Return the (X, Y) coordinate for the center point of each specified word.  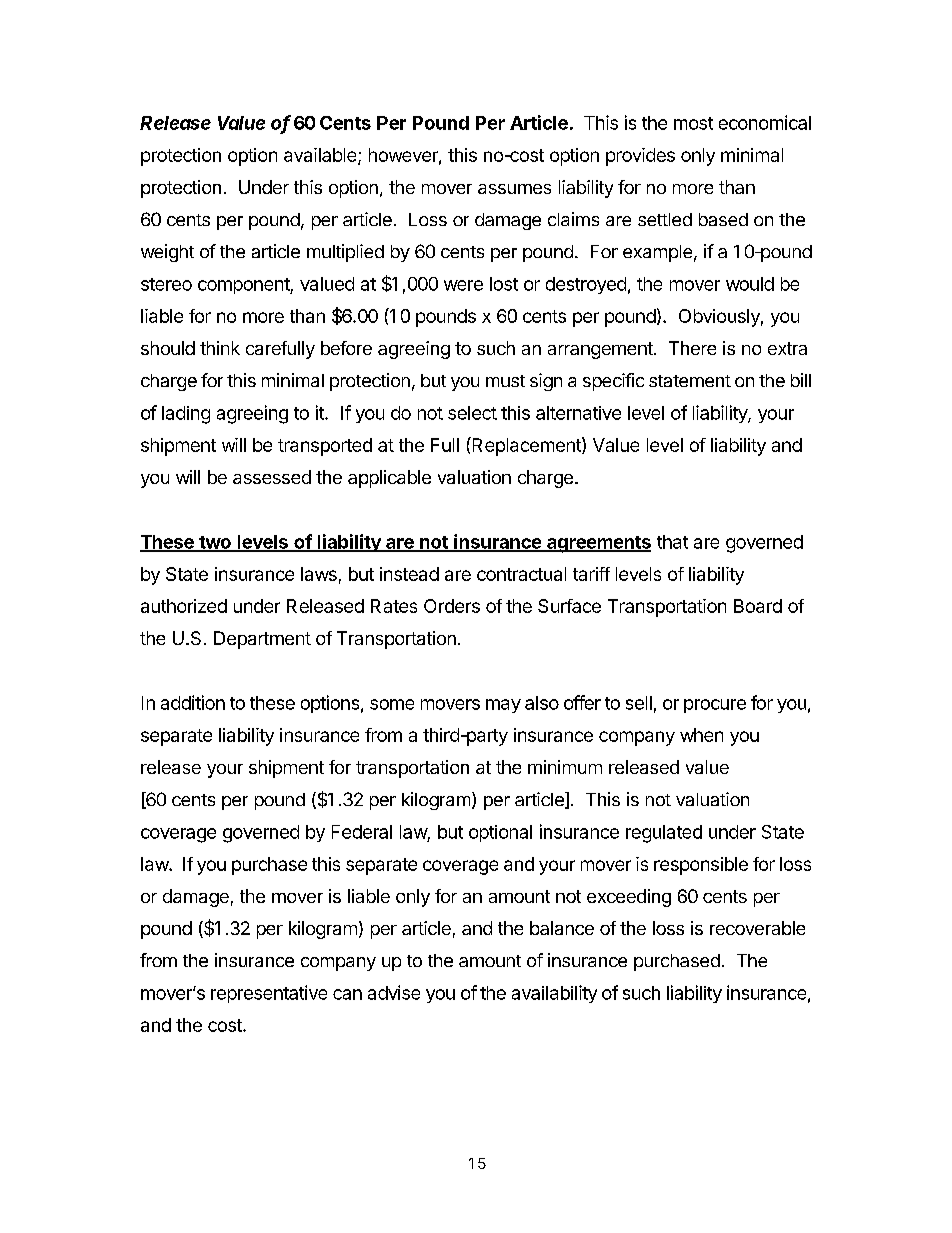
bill (801, 380)
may (503, 706)
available (321, 156)
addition (193, 702)
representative (269, 994)
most (693, 123)
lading (186, 415)
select (472, 413)
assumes (514, 189)
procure (715, 706)
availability (554, 994)
